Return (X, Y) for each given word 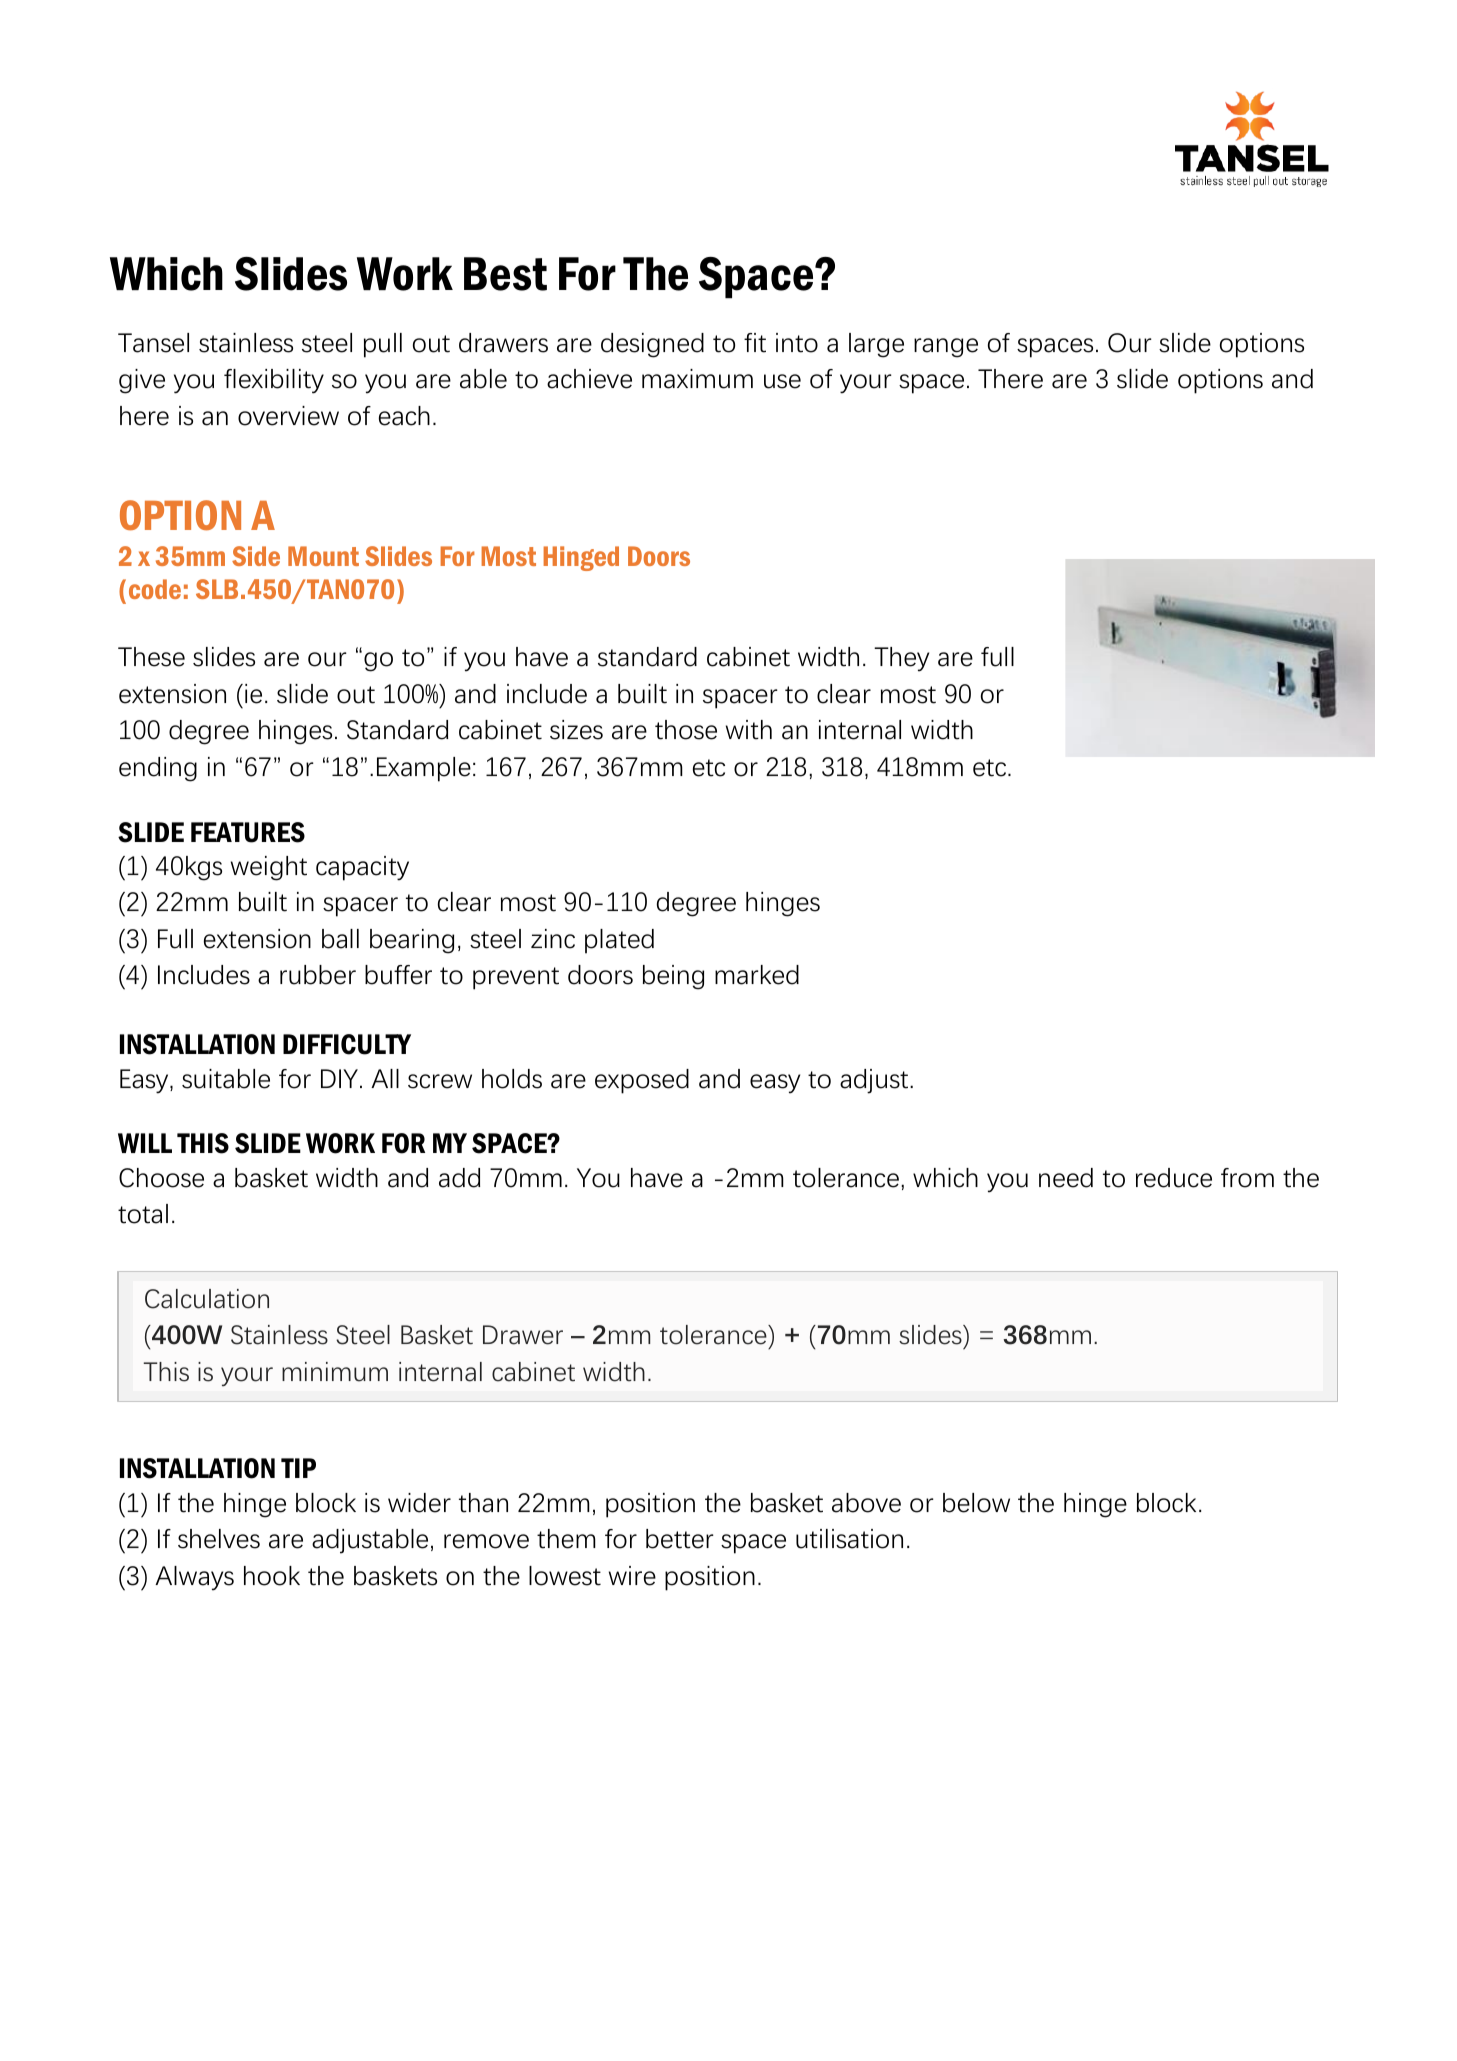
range (946, 348)
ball (340, 939)
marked (757, 975)
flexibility (274, 381)
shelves (219, 1539)
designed (652, 345)
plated (619, 941)
